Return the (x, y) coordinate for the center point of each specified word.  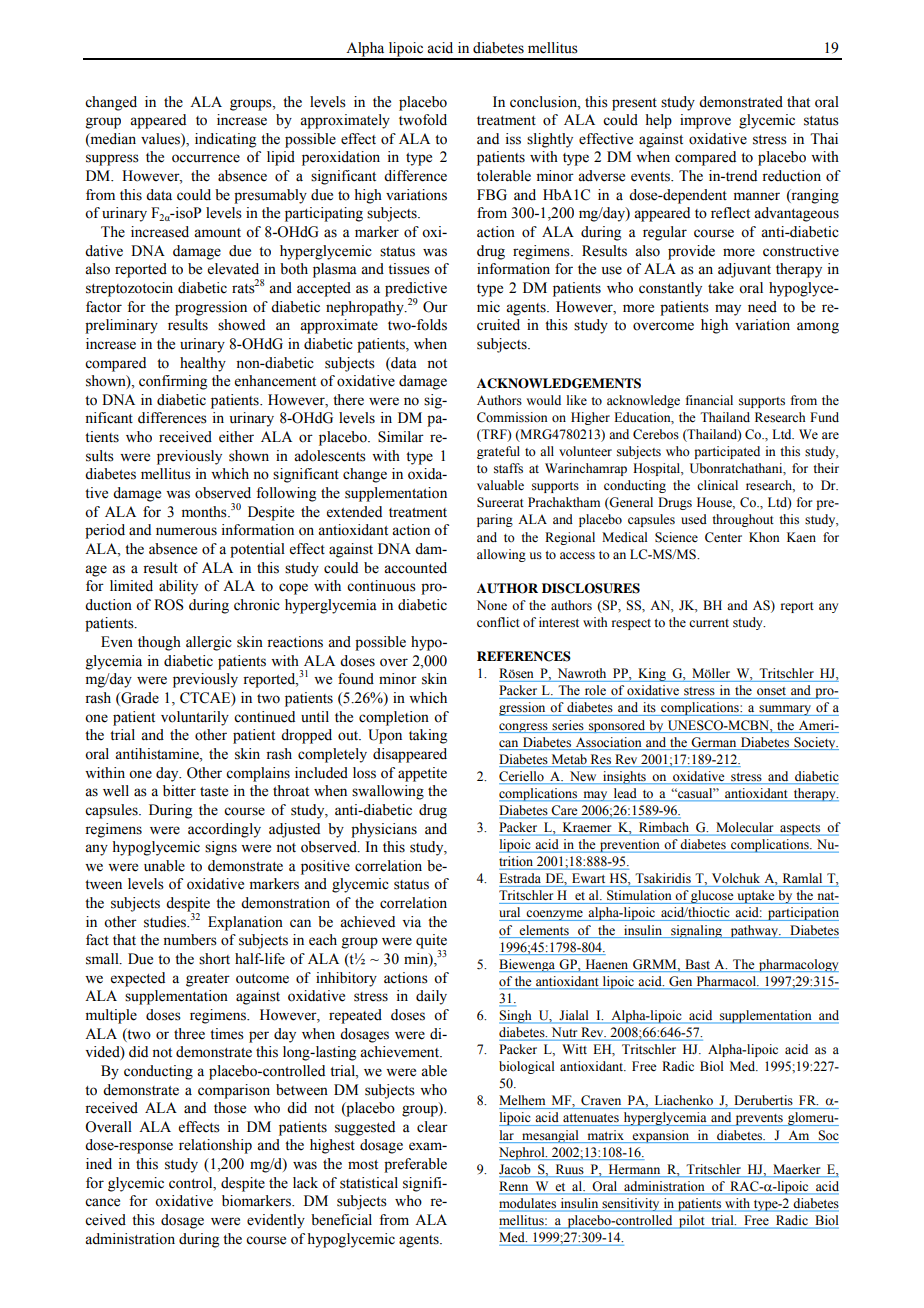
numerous (186, 531)
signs (221, 848)
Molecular (745, 828)
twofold (423, 120)
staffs (508, 468)
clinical (717, 485)
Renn (515, 1187)
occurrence (206, 158)
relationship (215, 1146)
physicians (384, 830)
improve (705, 121)
